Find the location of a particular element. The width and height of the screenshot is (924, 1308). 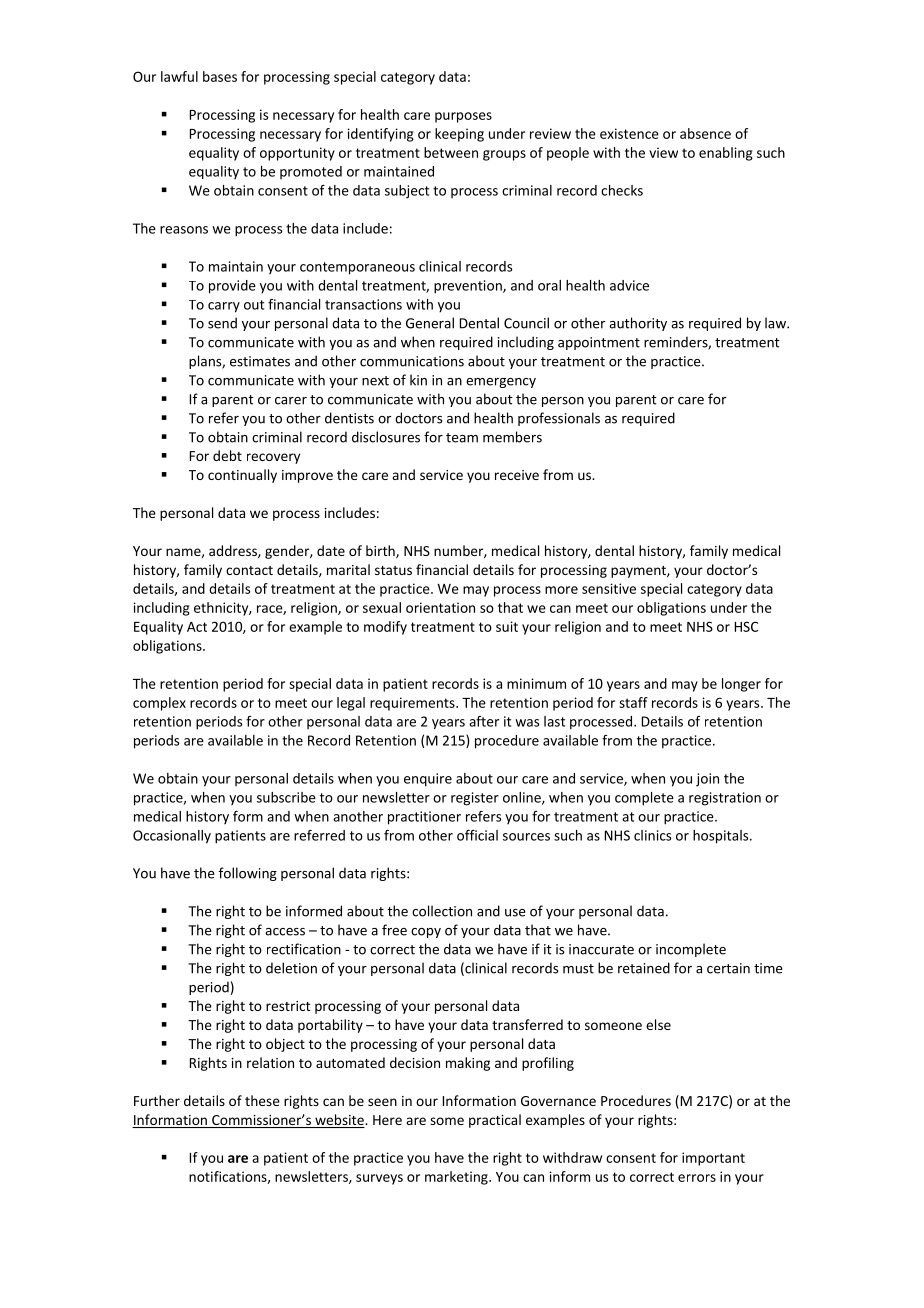

absence is located at coordinates (705, 133).
